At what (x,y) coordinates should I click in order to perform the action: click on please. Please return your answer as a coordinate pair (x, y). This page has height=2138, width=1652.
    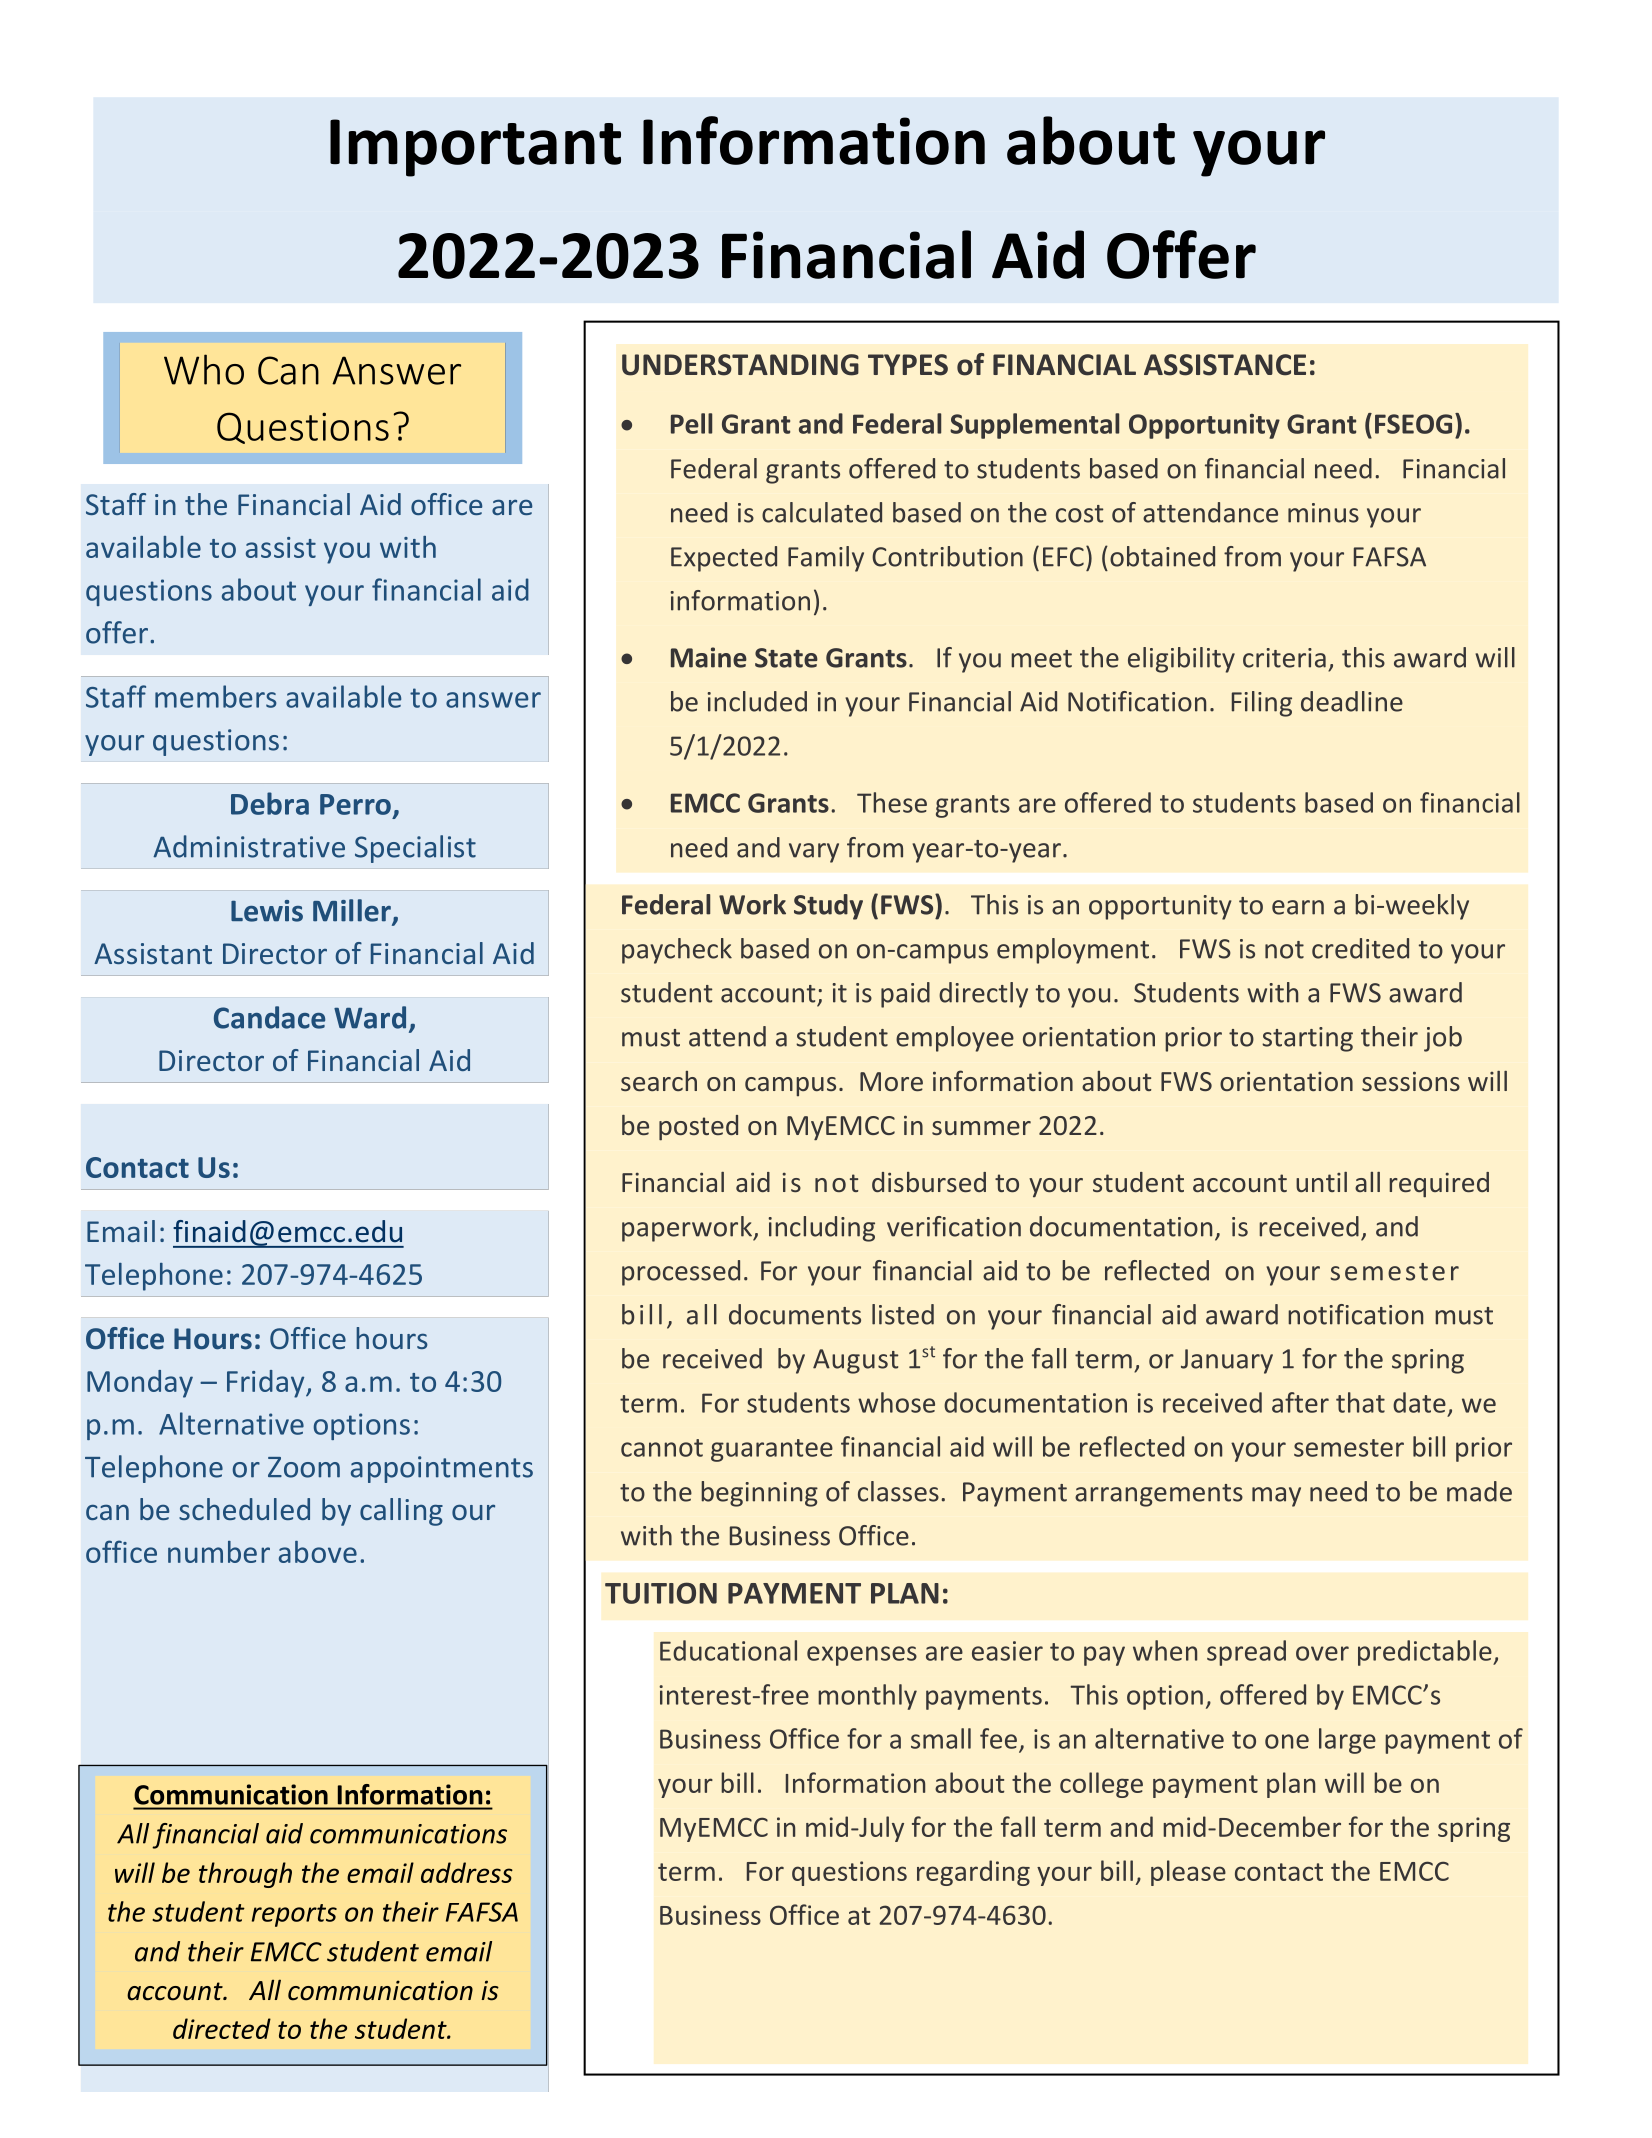
    Looking at the image, I should click on (1188, 1873).
